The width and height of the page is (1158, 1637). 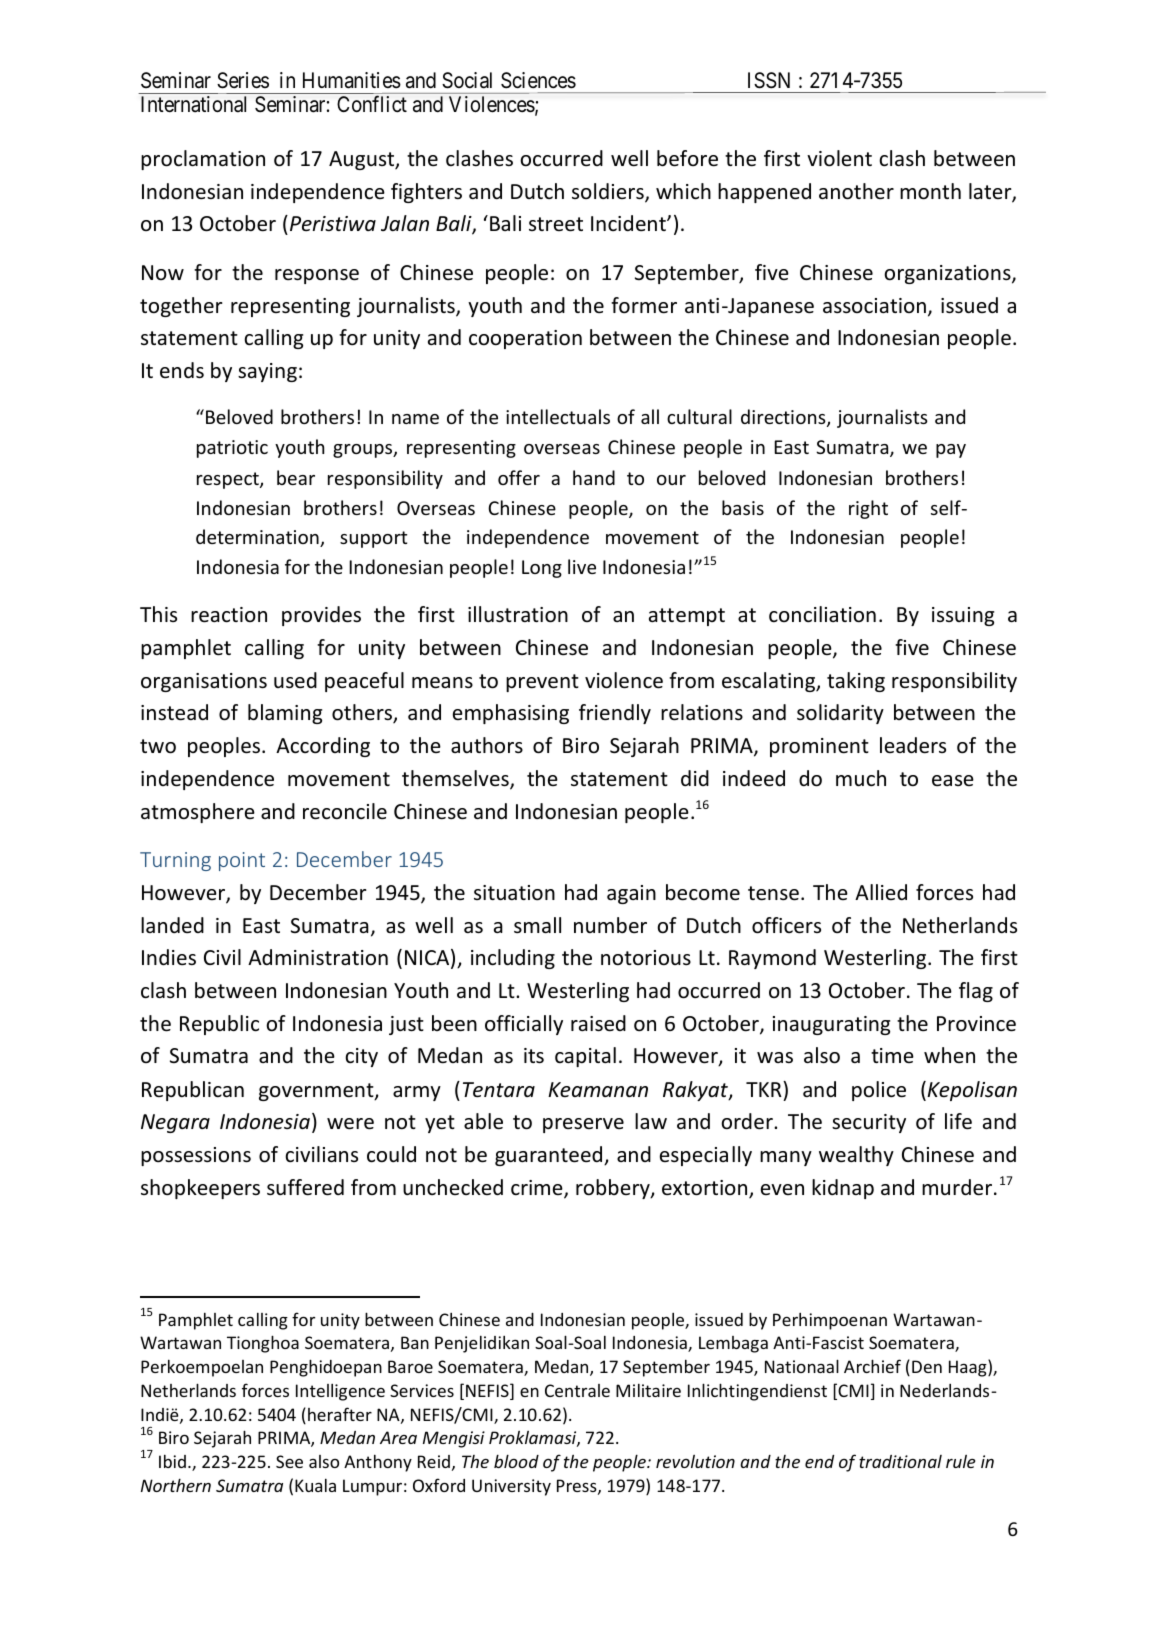 I want to click on Series, so click(x=243, y=80).
